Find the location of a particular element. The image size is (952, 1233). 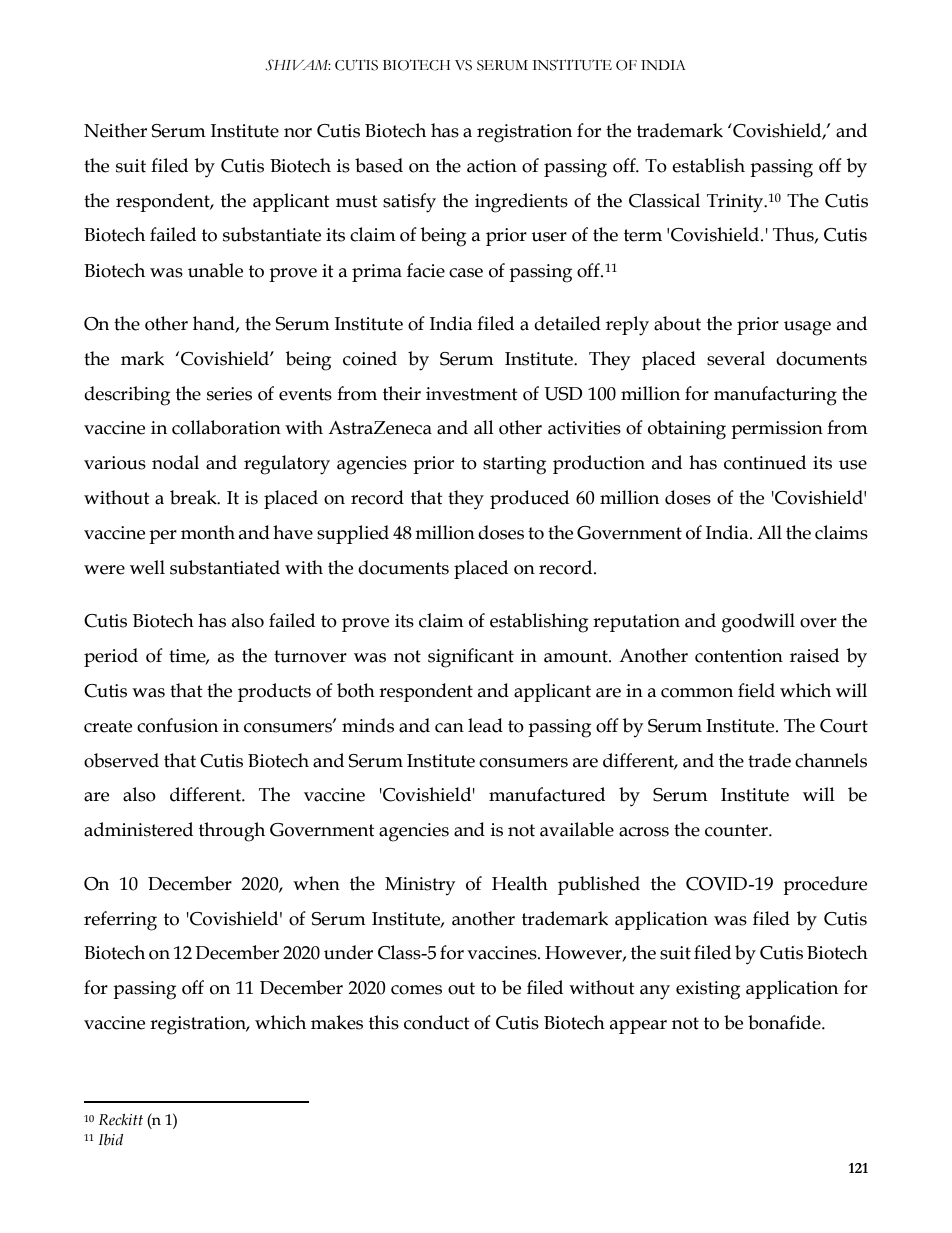

term is located at coordinates (643, 235).
